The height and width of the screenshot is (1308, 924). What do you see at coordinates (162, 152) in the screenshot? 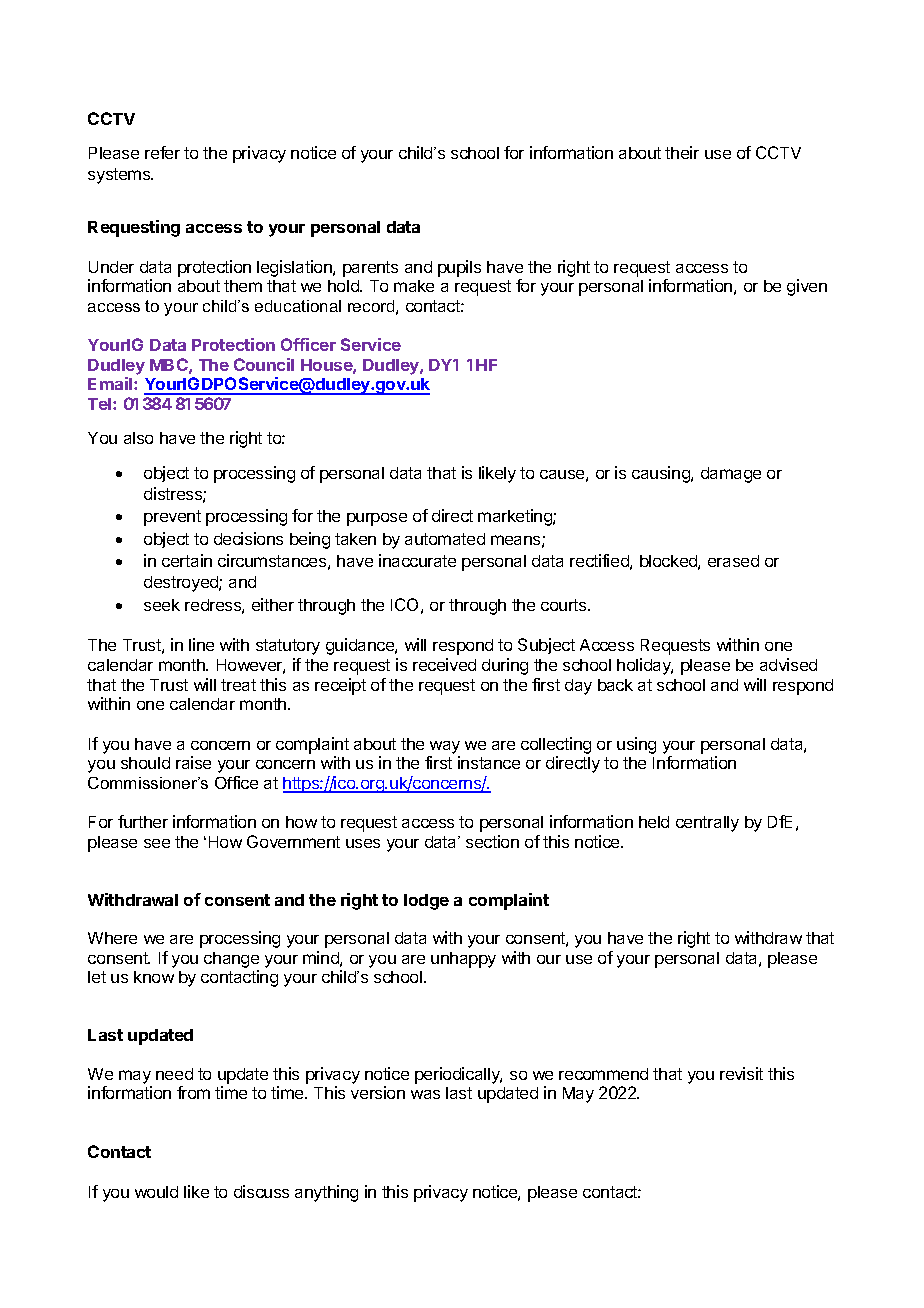
I see `refer` at bounding box center [162, 152].
